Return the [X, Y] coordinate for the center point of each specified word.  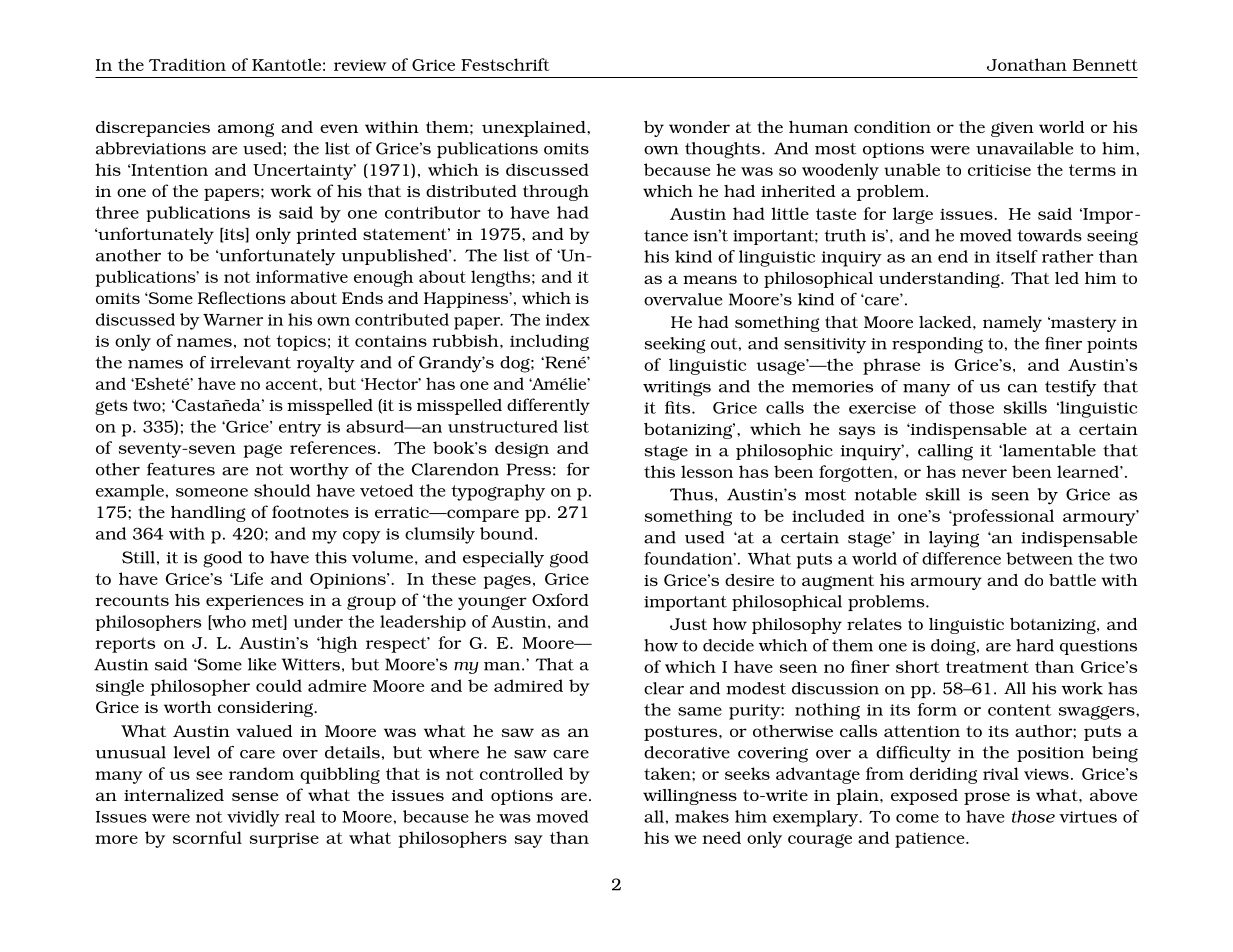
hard [1035, 645]
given [1012, 129]
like [262, 664]
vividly [253, 818]
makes [702, 816]
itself [1017, 256]
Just [688, 624]
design [522, 449]
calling [945, 452]
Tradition [187, 64]
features [181, 469]
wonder [699, 127]
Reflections [242, 297]
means [710, 279]
